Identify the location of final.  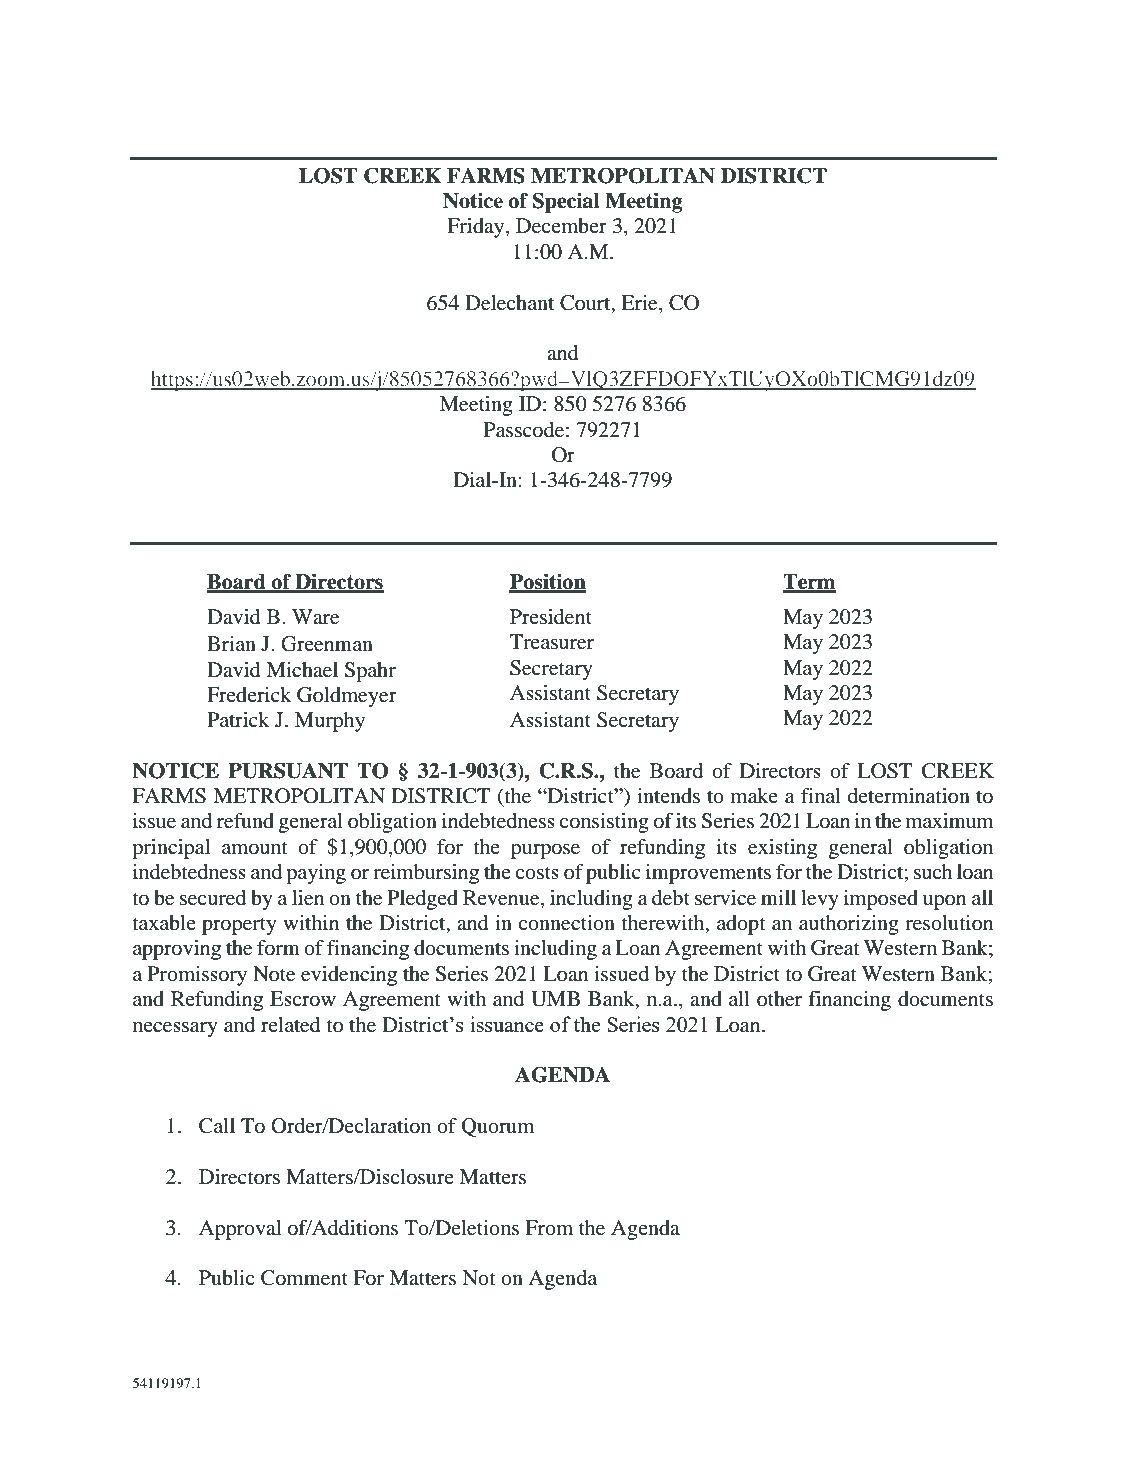
(821, 795).
